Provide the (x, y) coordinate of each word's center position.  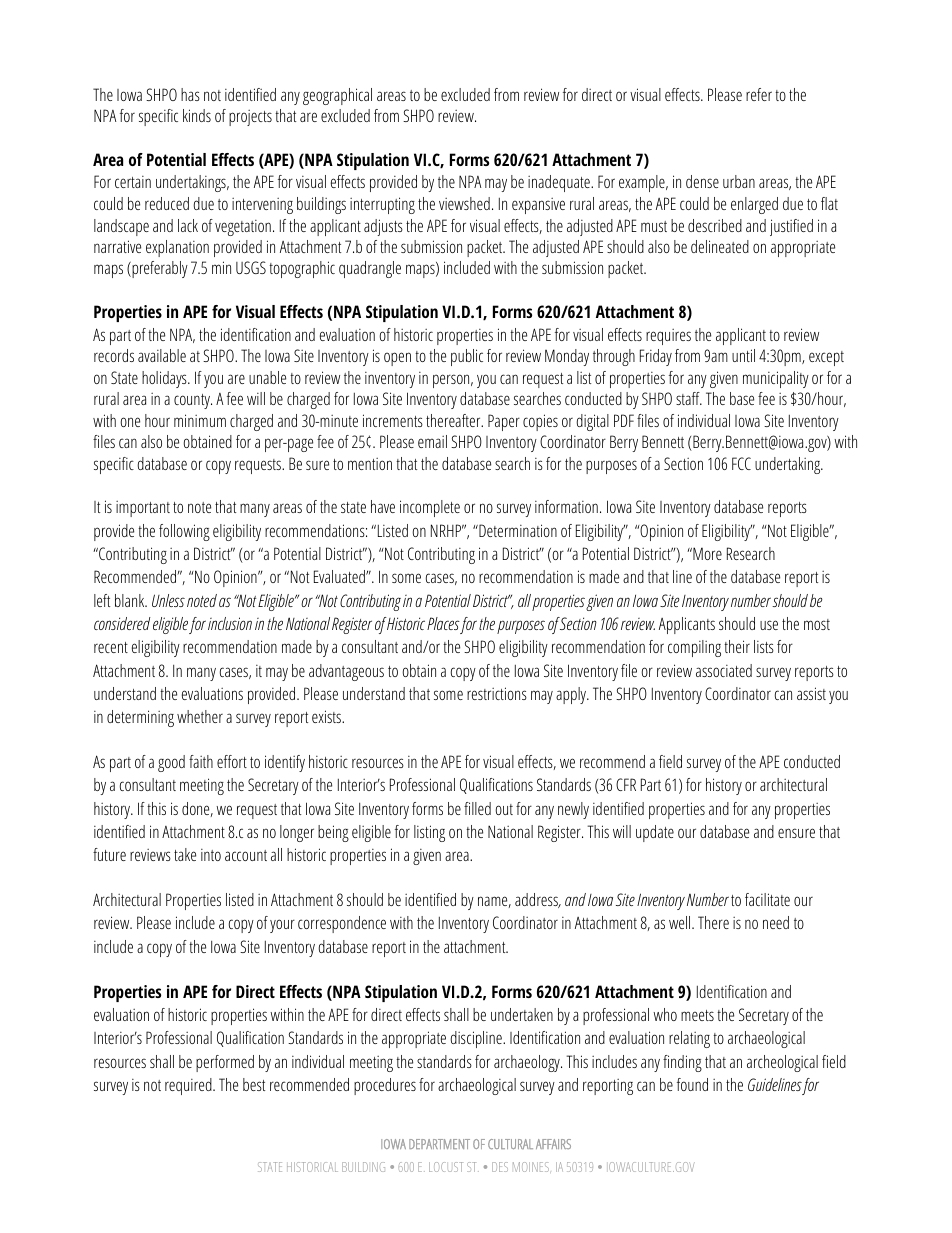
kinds (197, 115)
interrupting (382, 205)
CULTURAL (510, 1144)
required (189, 1086)
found (692, 1084)
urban (739, 181)
